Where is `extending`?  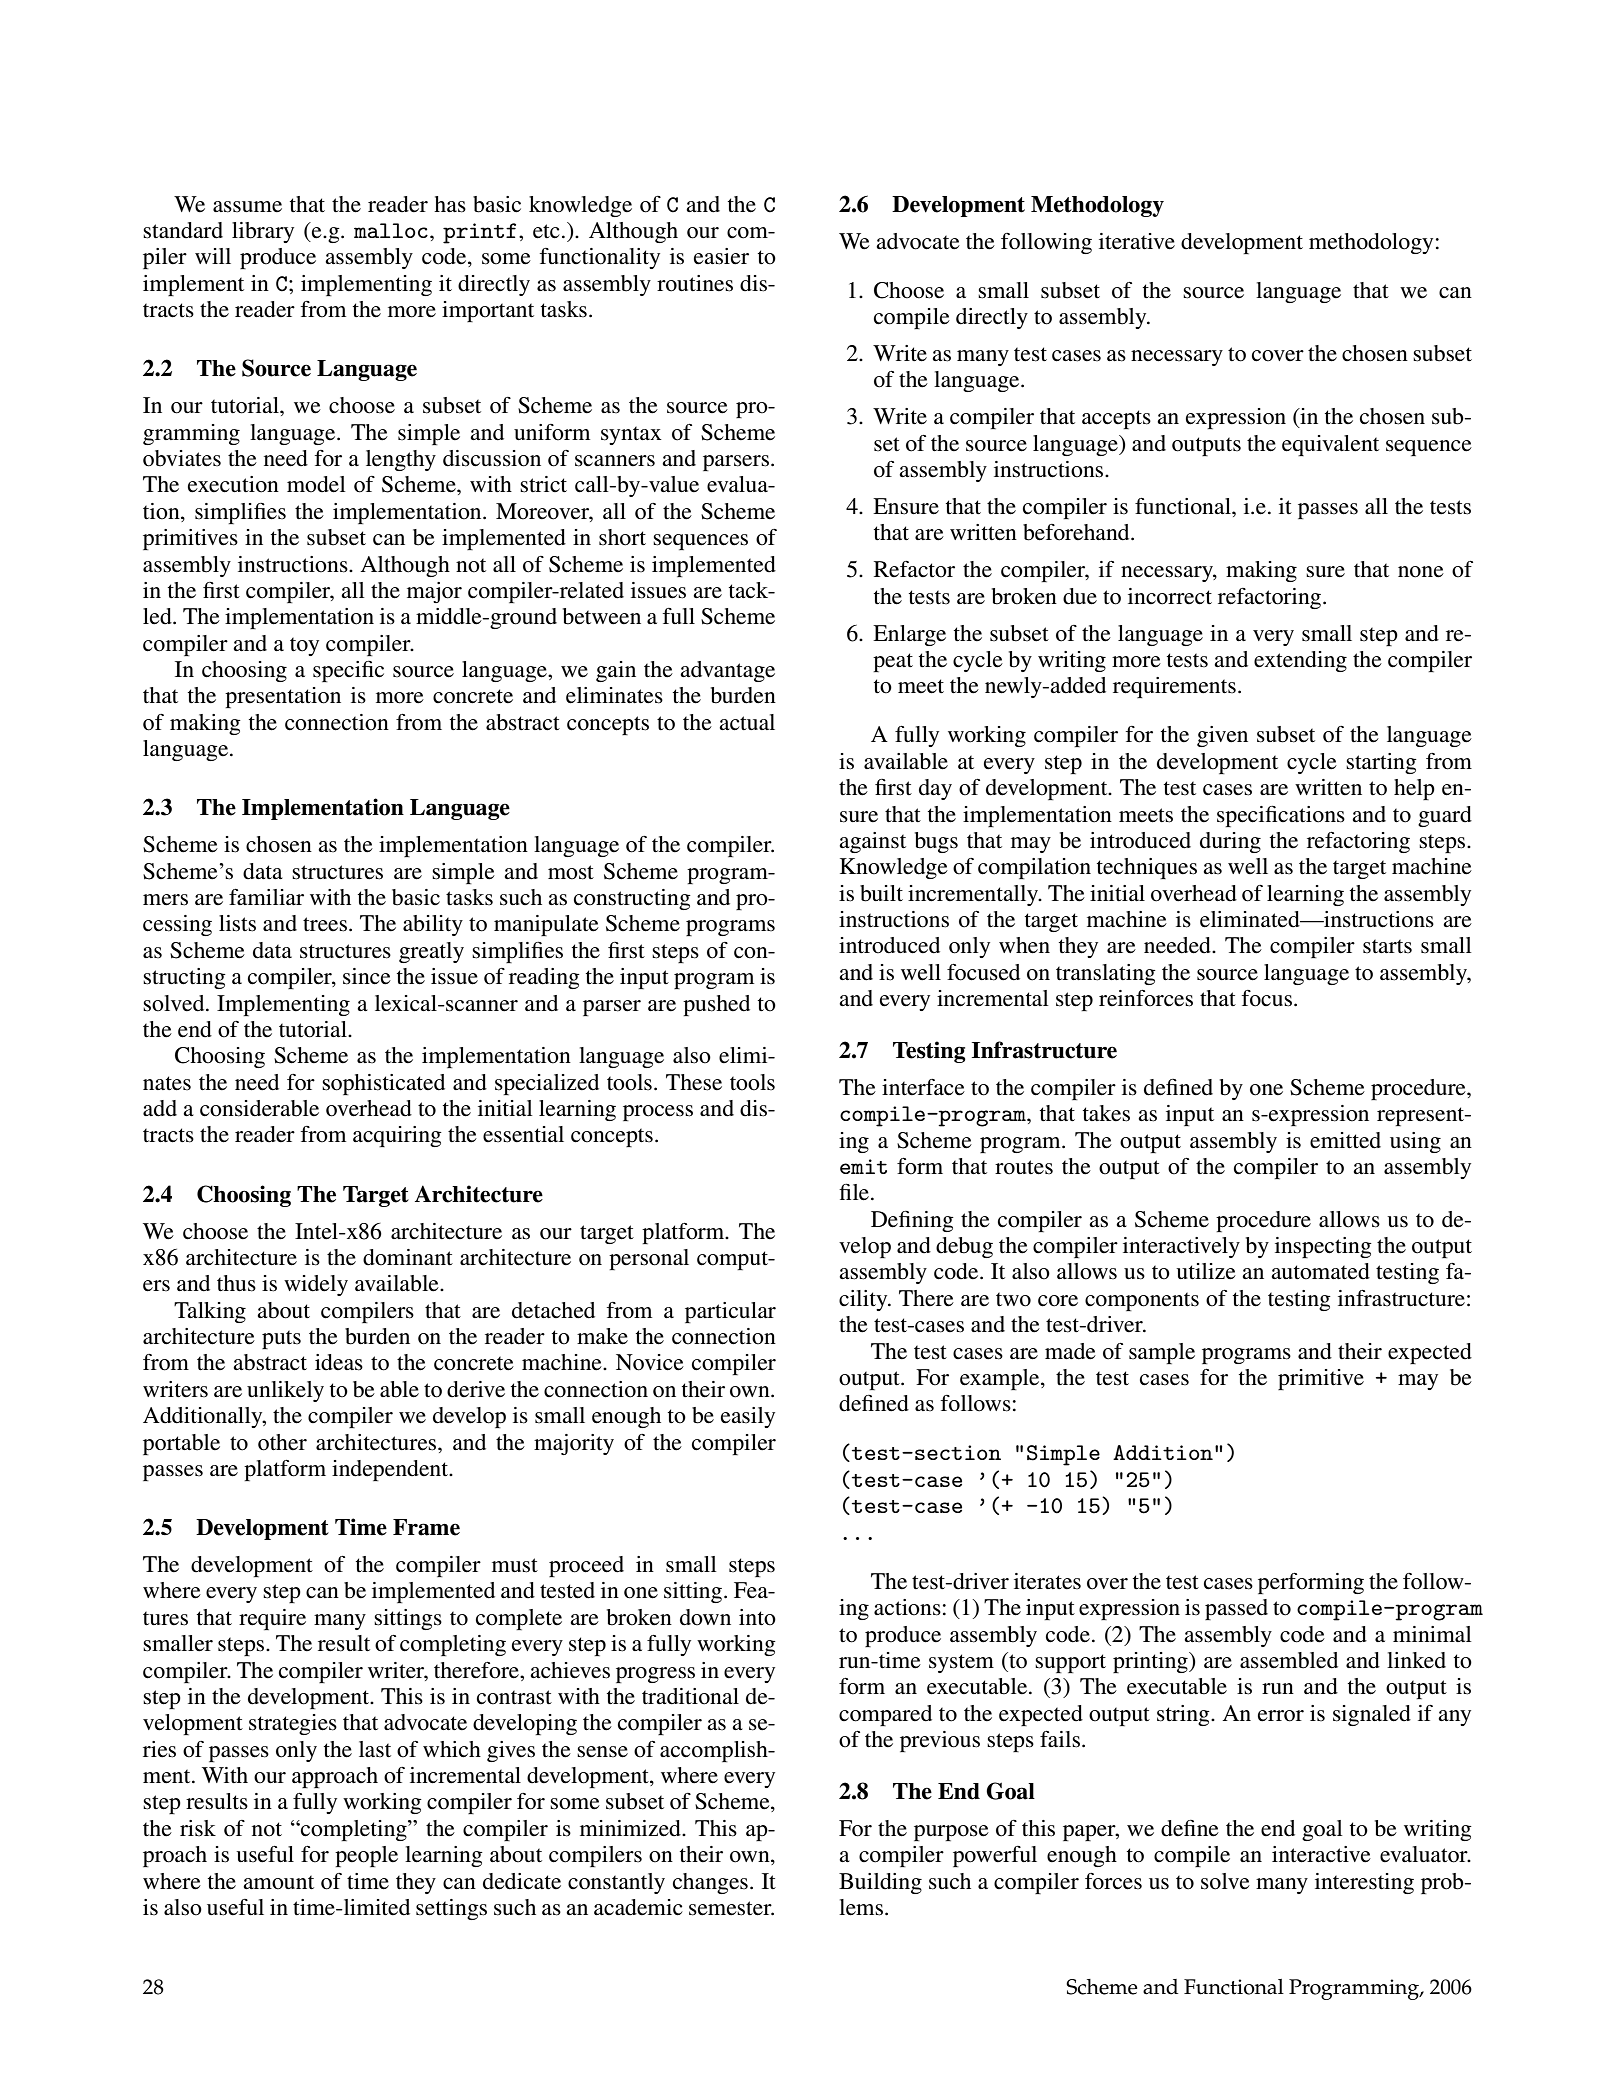 extending is located at coordinates (1300, 661).
